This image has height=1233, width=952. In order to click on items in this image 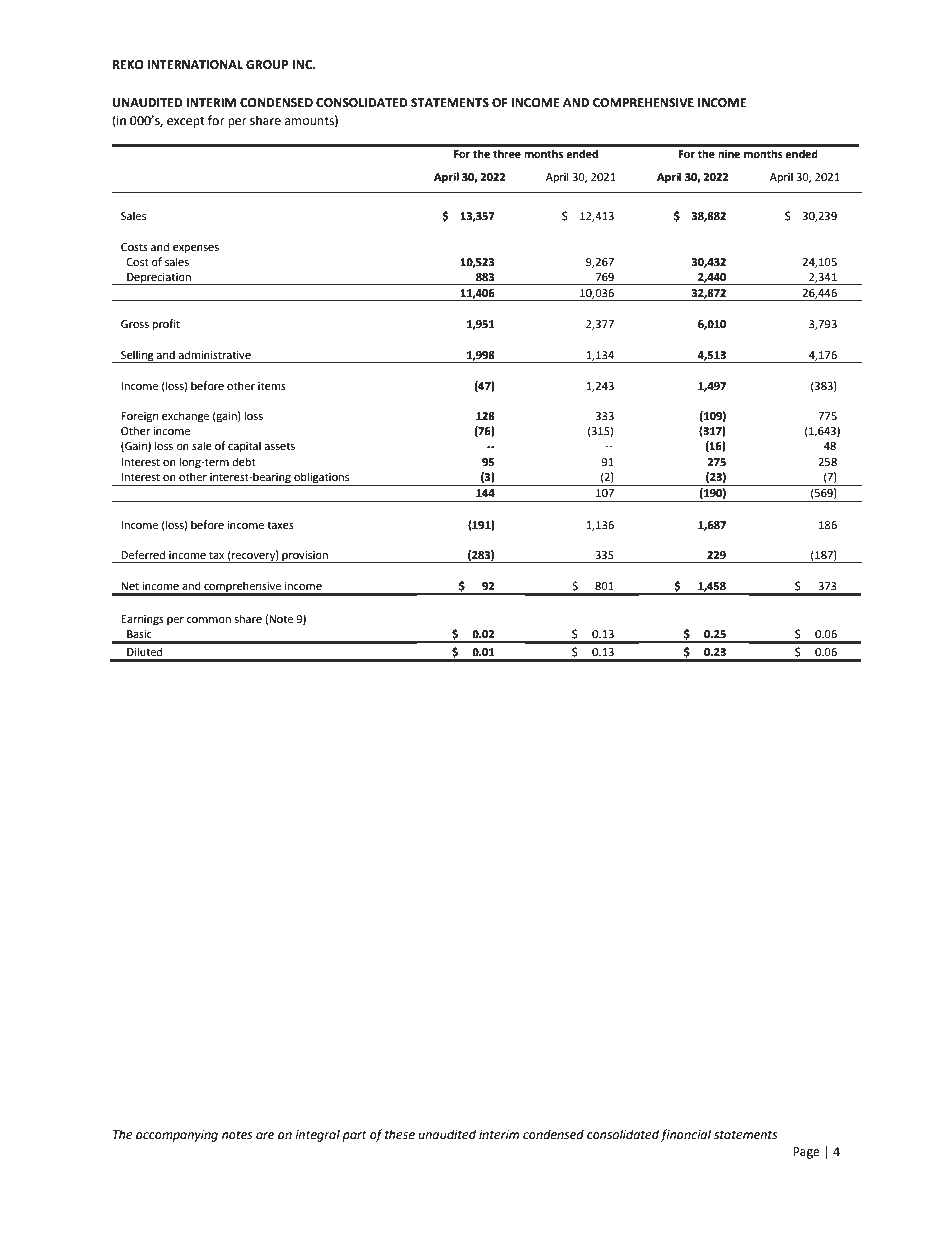, I will do `click(272, 386)`.
